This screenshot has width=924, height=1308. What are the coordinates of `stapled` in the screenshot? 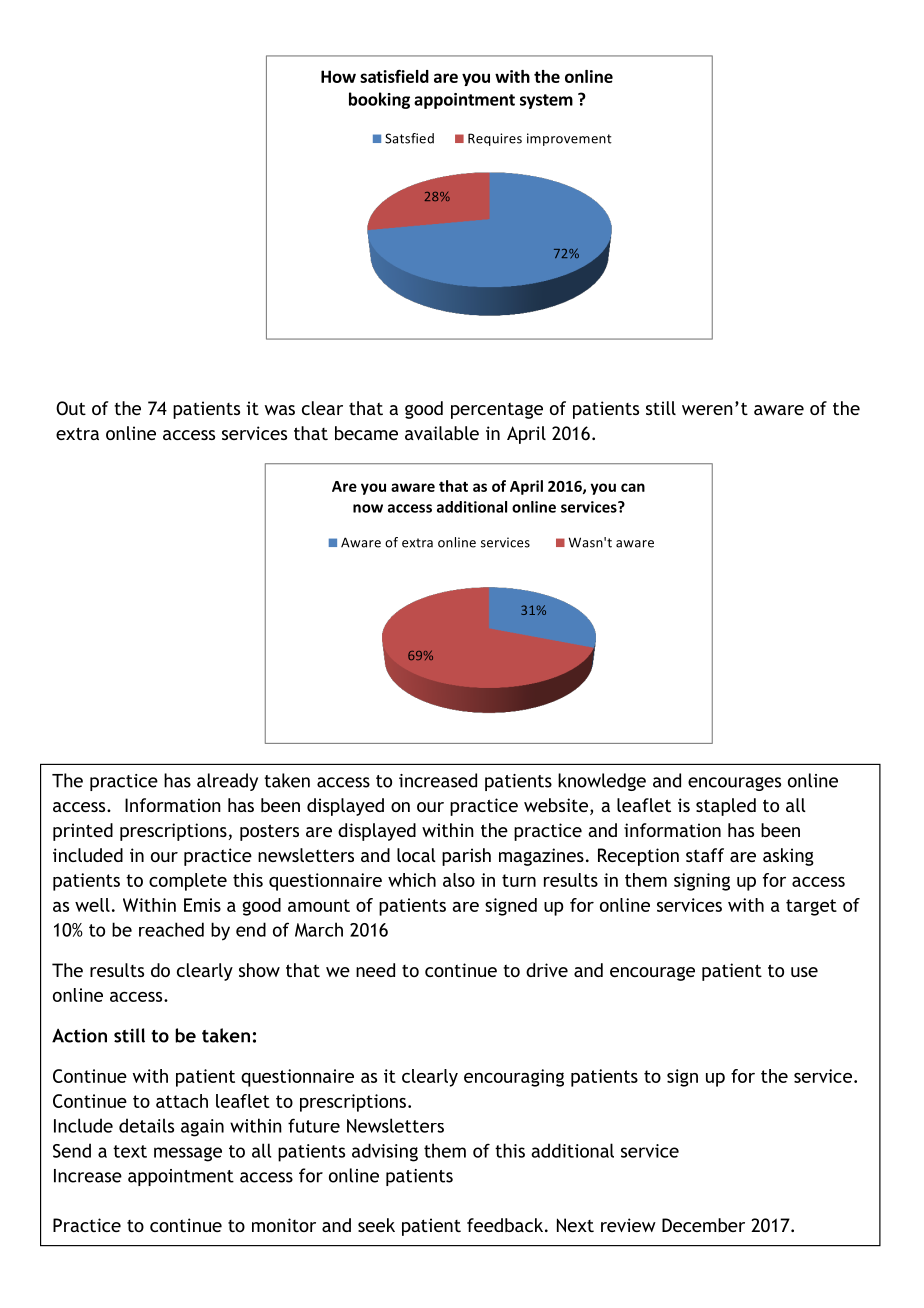 It's located at (726, 807).
